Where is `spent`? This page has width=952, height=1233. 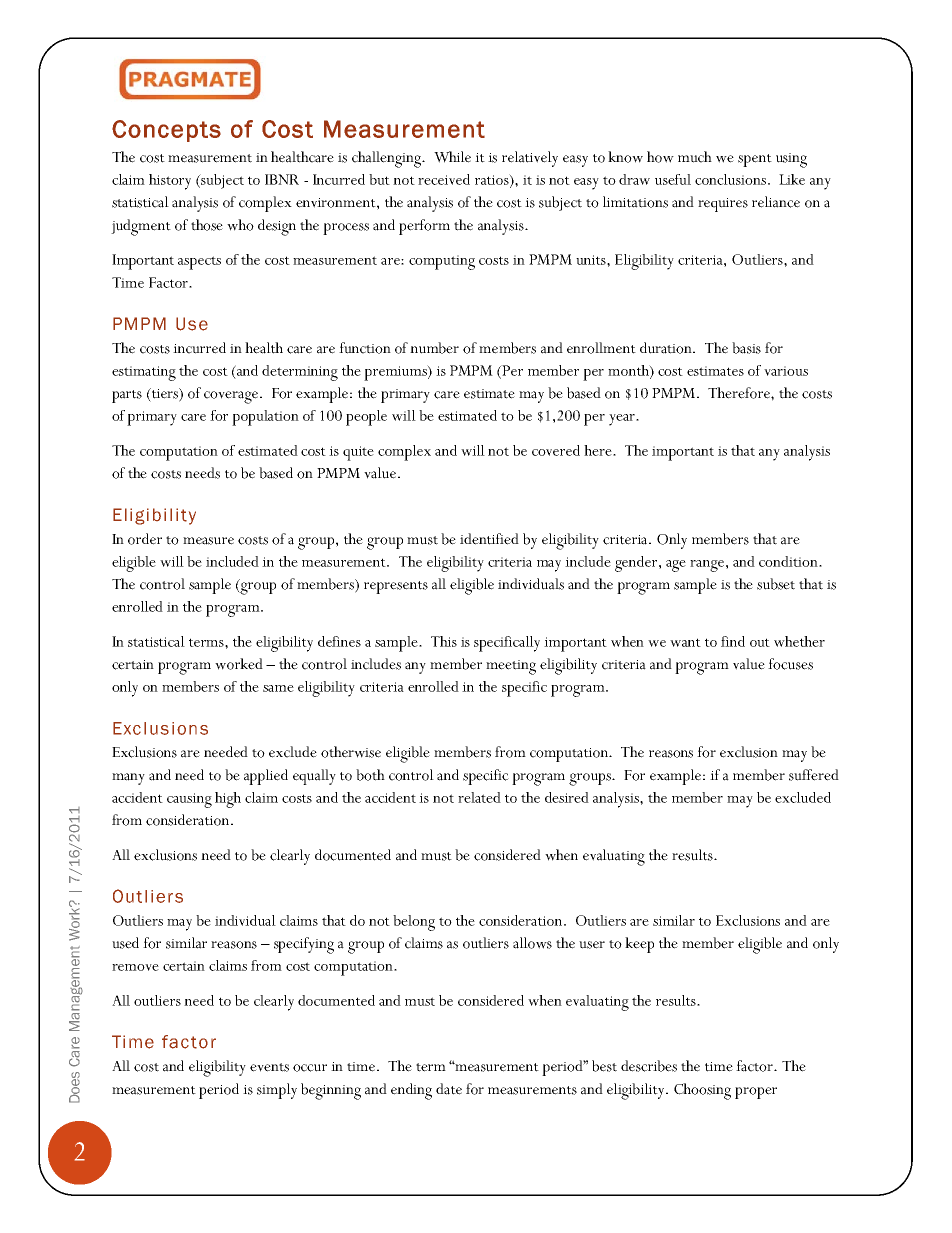 spent is located at coordinates (755, 160).
